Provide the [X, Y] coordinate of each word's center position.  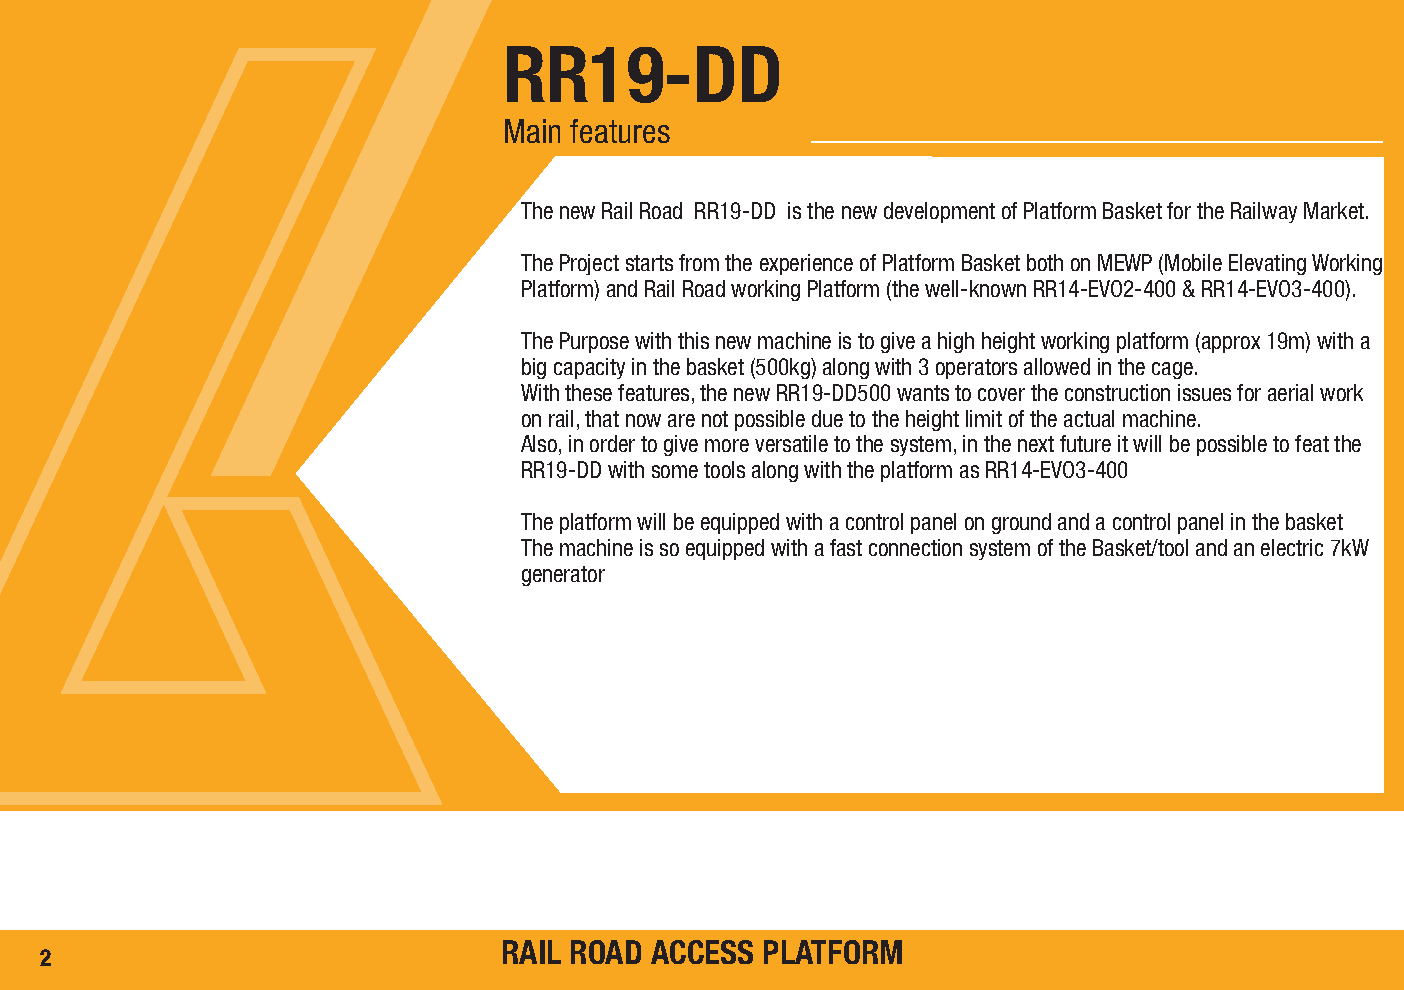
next [1036, 444]
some [675, 471]
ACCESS [702, 952]
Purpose [594, 342]
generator [563, 576]
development [939, 212]
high [956, 342]
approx [1229, 344]
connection [915, 547]
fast [846, 547]
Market [1335, 210]
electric [1292, 547]
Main [532, 131]
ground [1021, 523]
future [1085, 443]
